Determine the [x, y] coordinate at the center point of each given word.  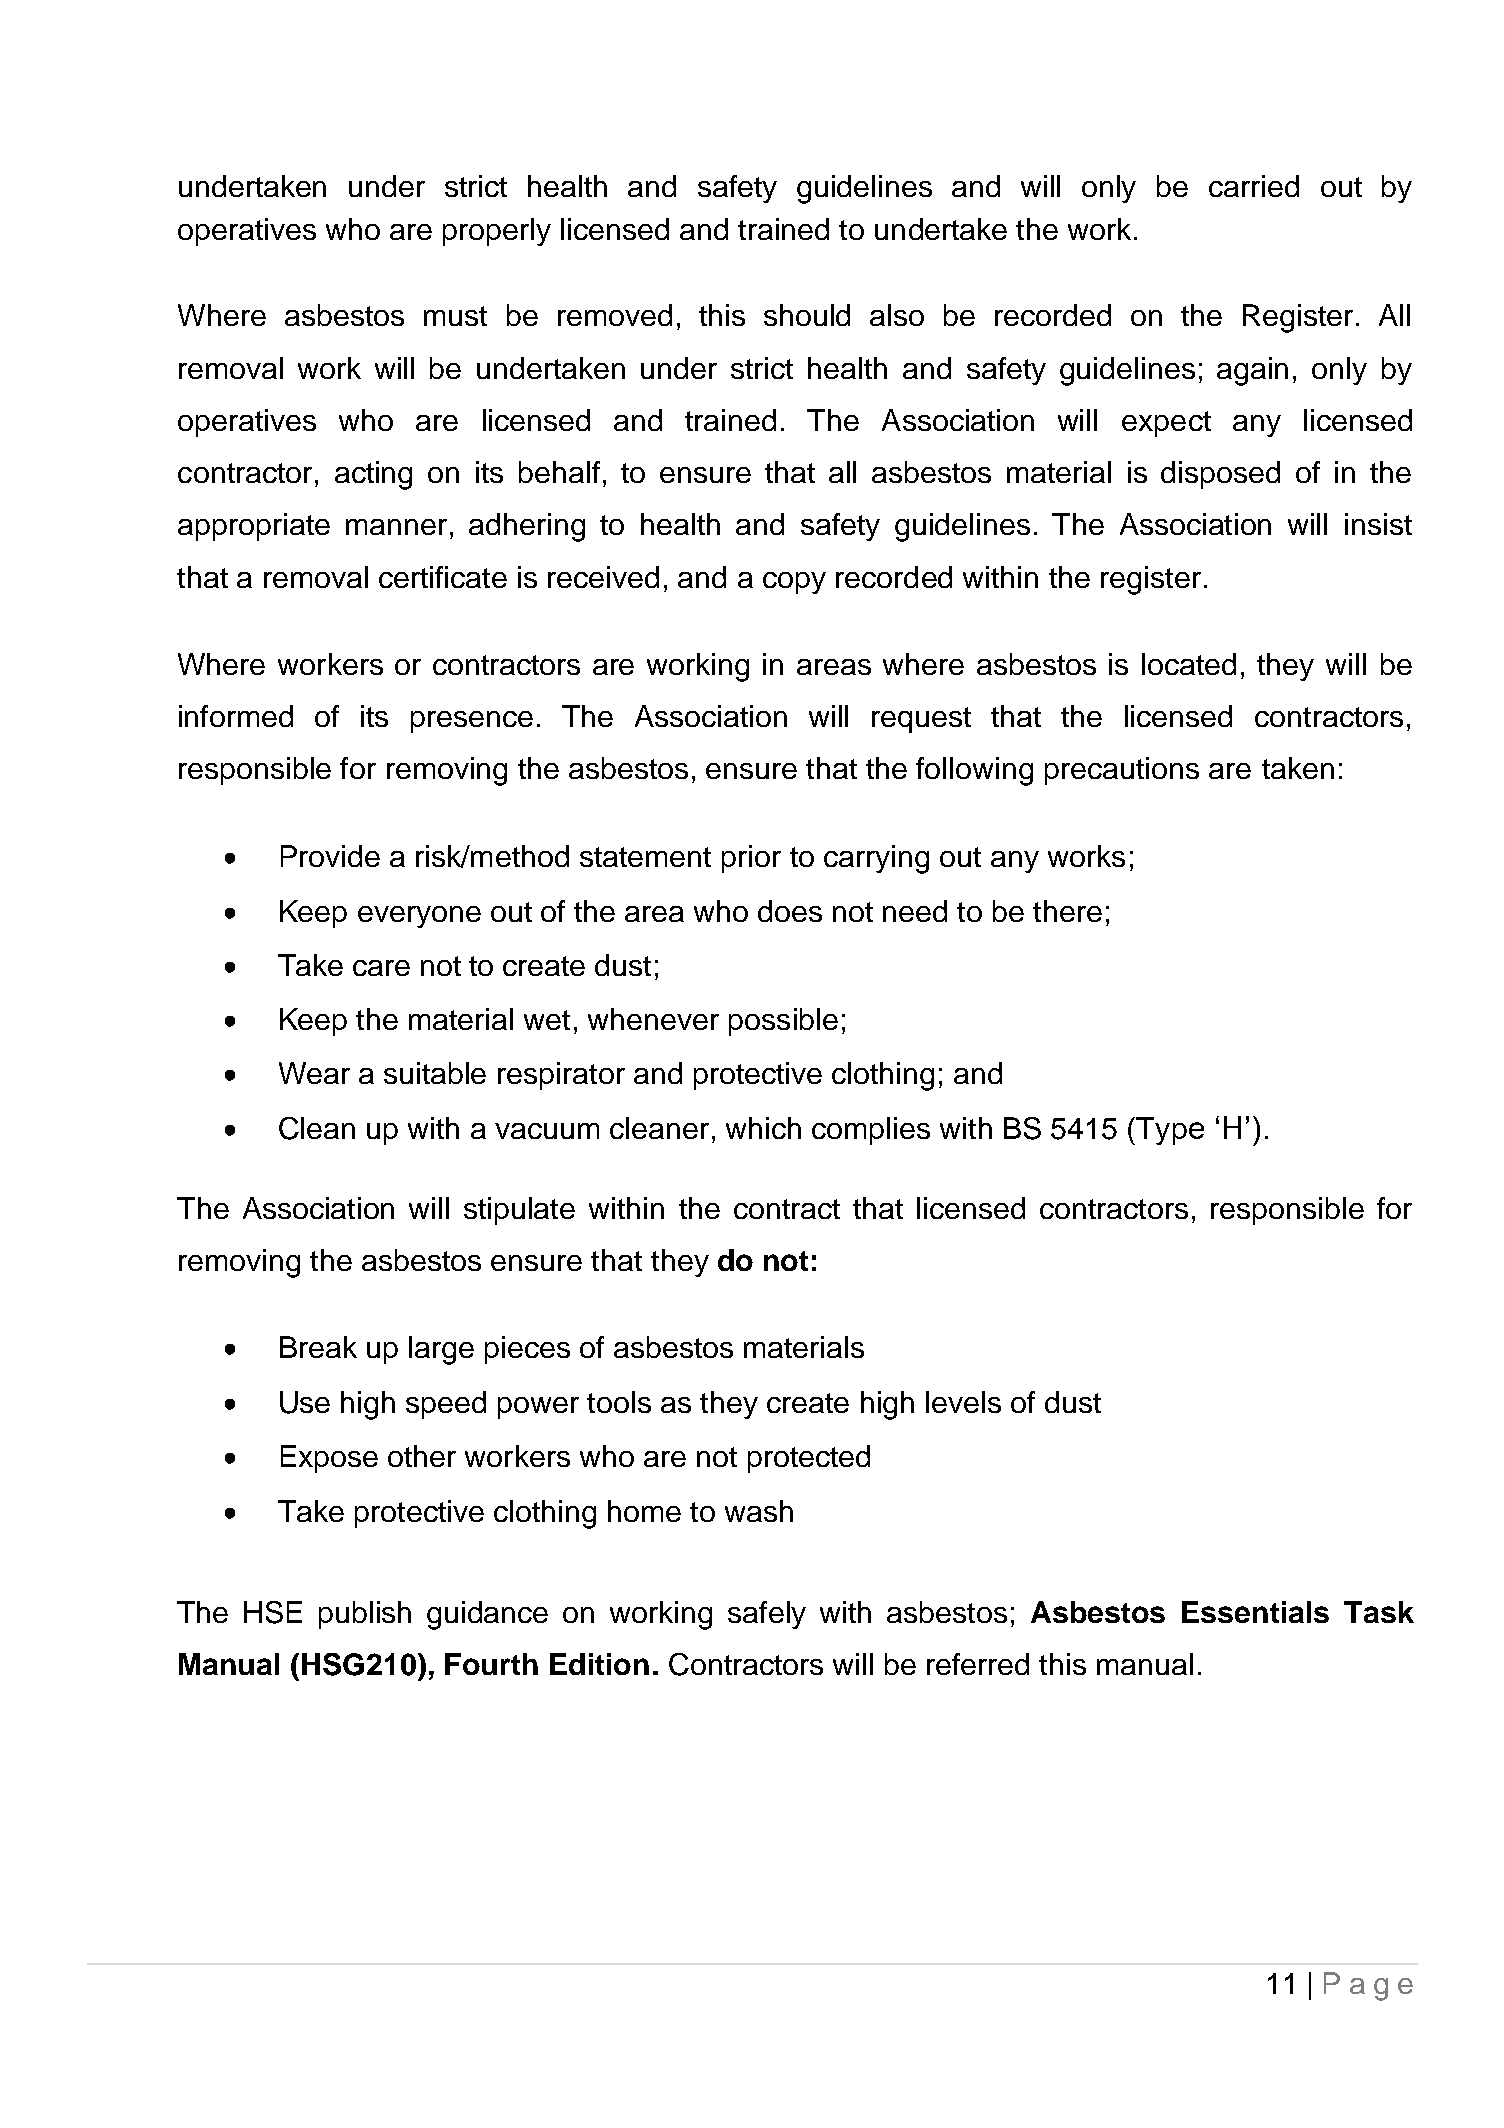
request [921, 720]
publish [365, 1615]
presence [472, 722]
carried [1254, 186]
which [763, 1128]
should [807, 315]
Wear [314, 1073]
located [1189, 664]
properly [497, 232]
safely [767, 1615]
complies [871, 1131]
